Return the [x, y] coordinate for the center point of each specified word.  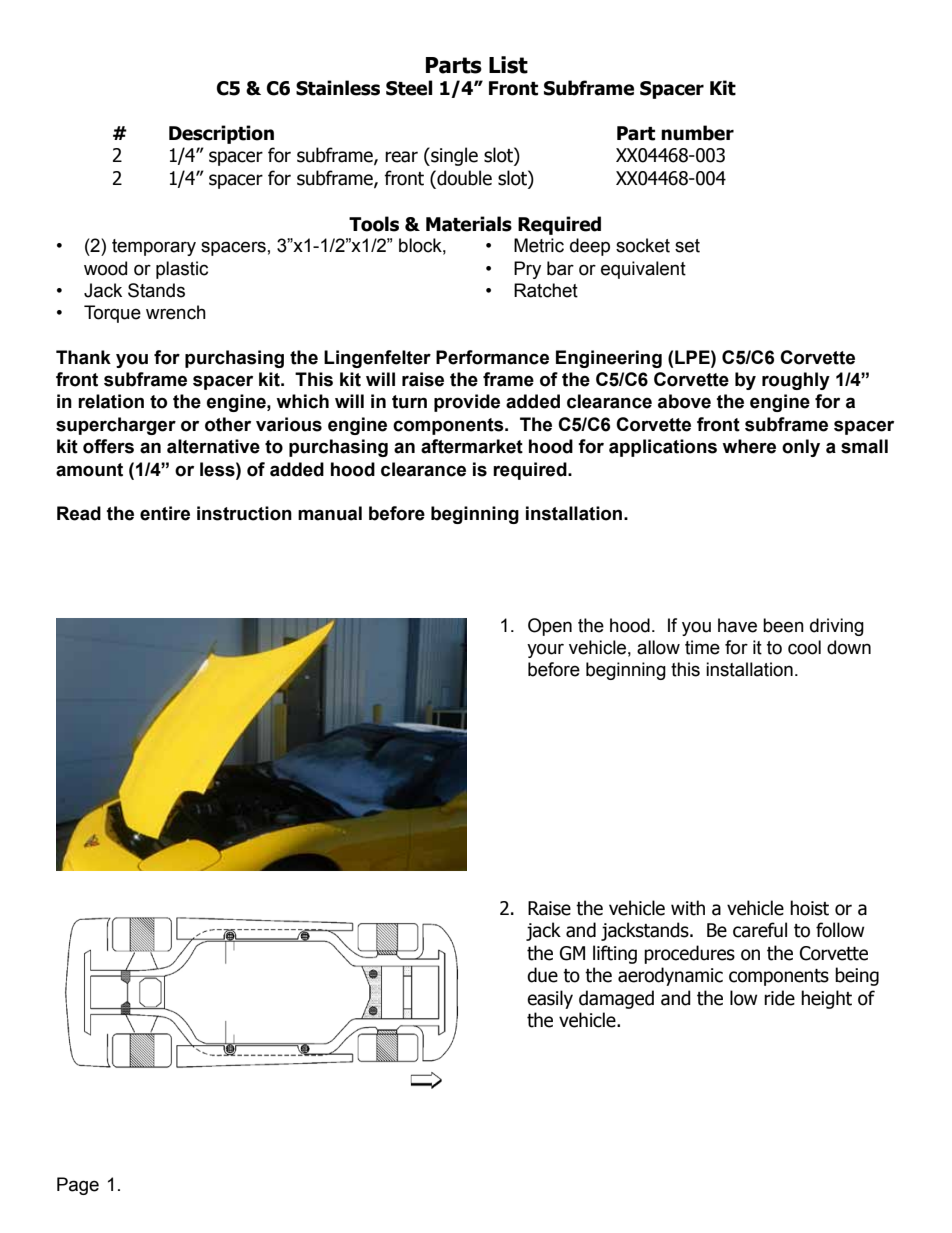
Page [78, 1186]
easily [550, 999]
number [697, 133]
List [508, 65]
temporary [154, 247]
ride [779, 998]
